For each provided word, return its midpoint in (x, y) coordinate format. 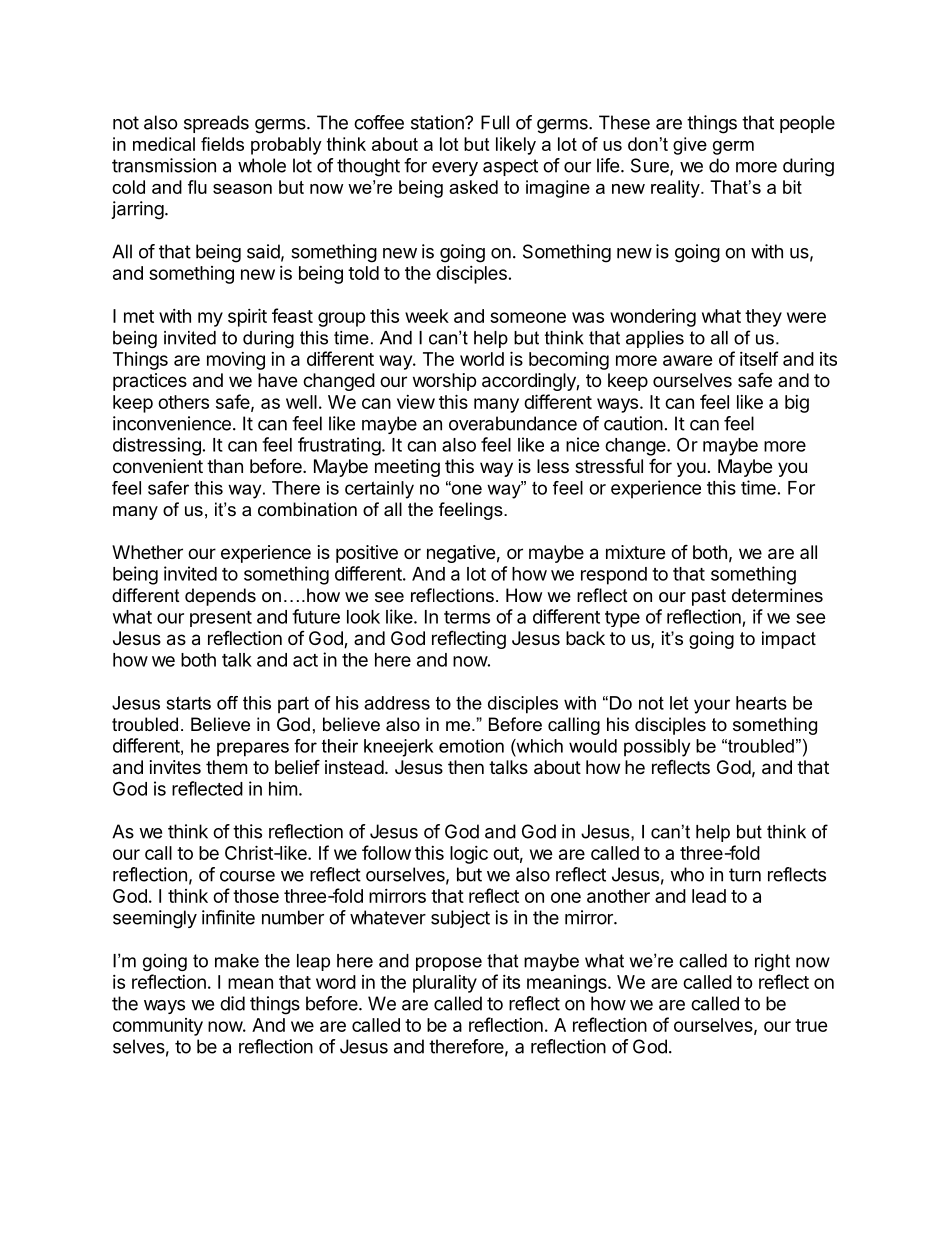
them (226, 767)
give (690, 146)
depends (220, 597)
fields (222, 144)
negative (461, 554)
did (232, 1003)
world (482, 359)
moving (236, 361)
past (709, 597)
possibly (657, 748)
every (455, 169)
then (466, 767)
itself (759, 358)
